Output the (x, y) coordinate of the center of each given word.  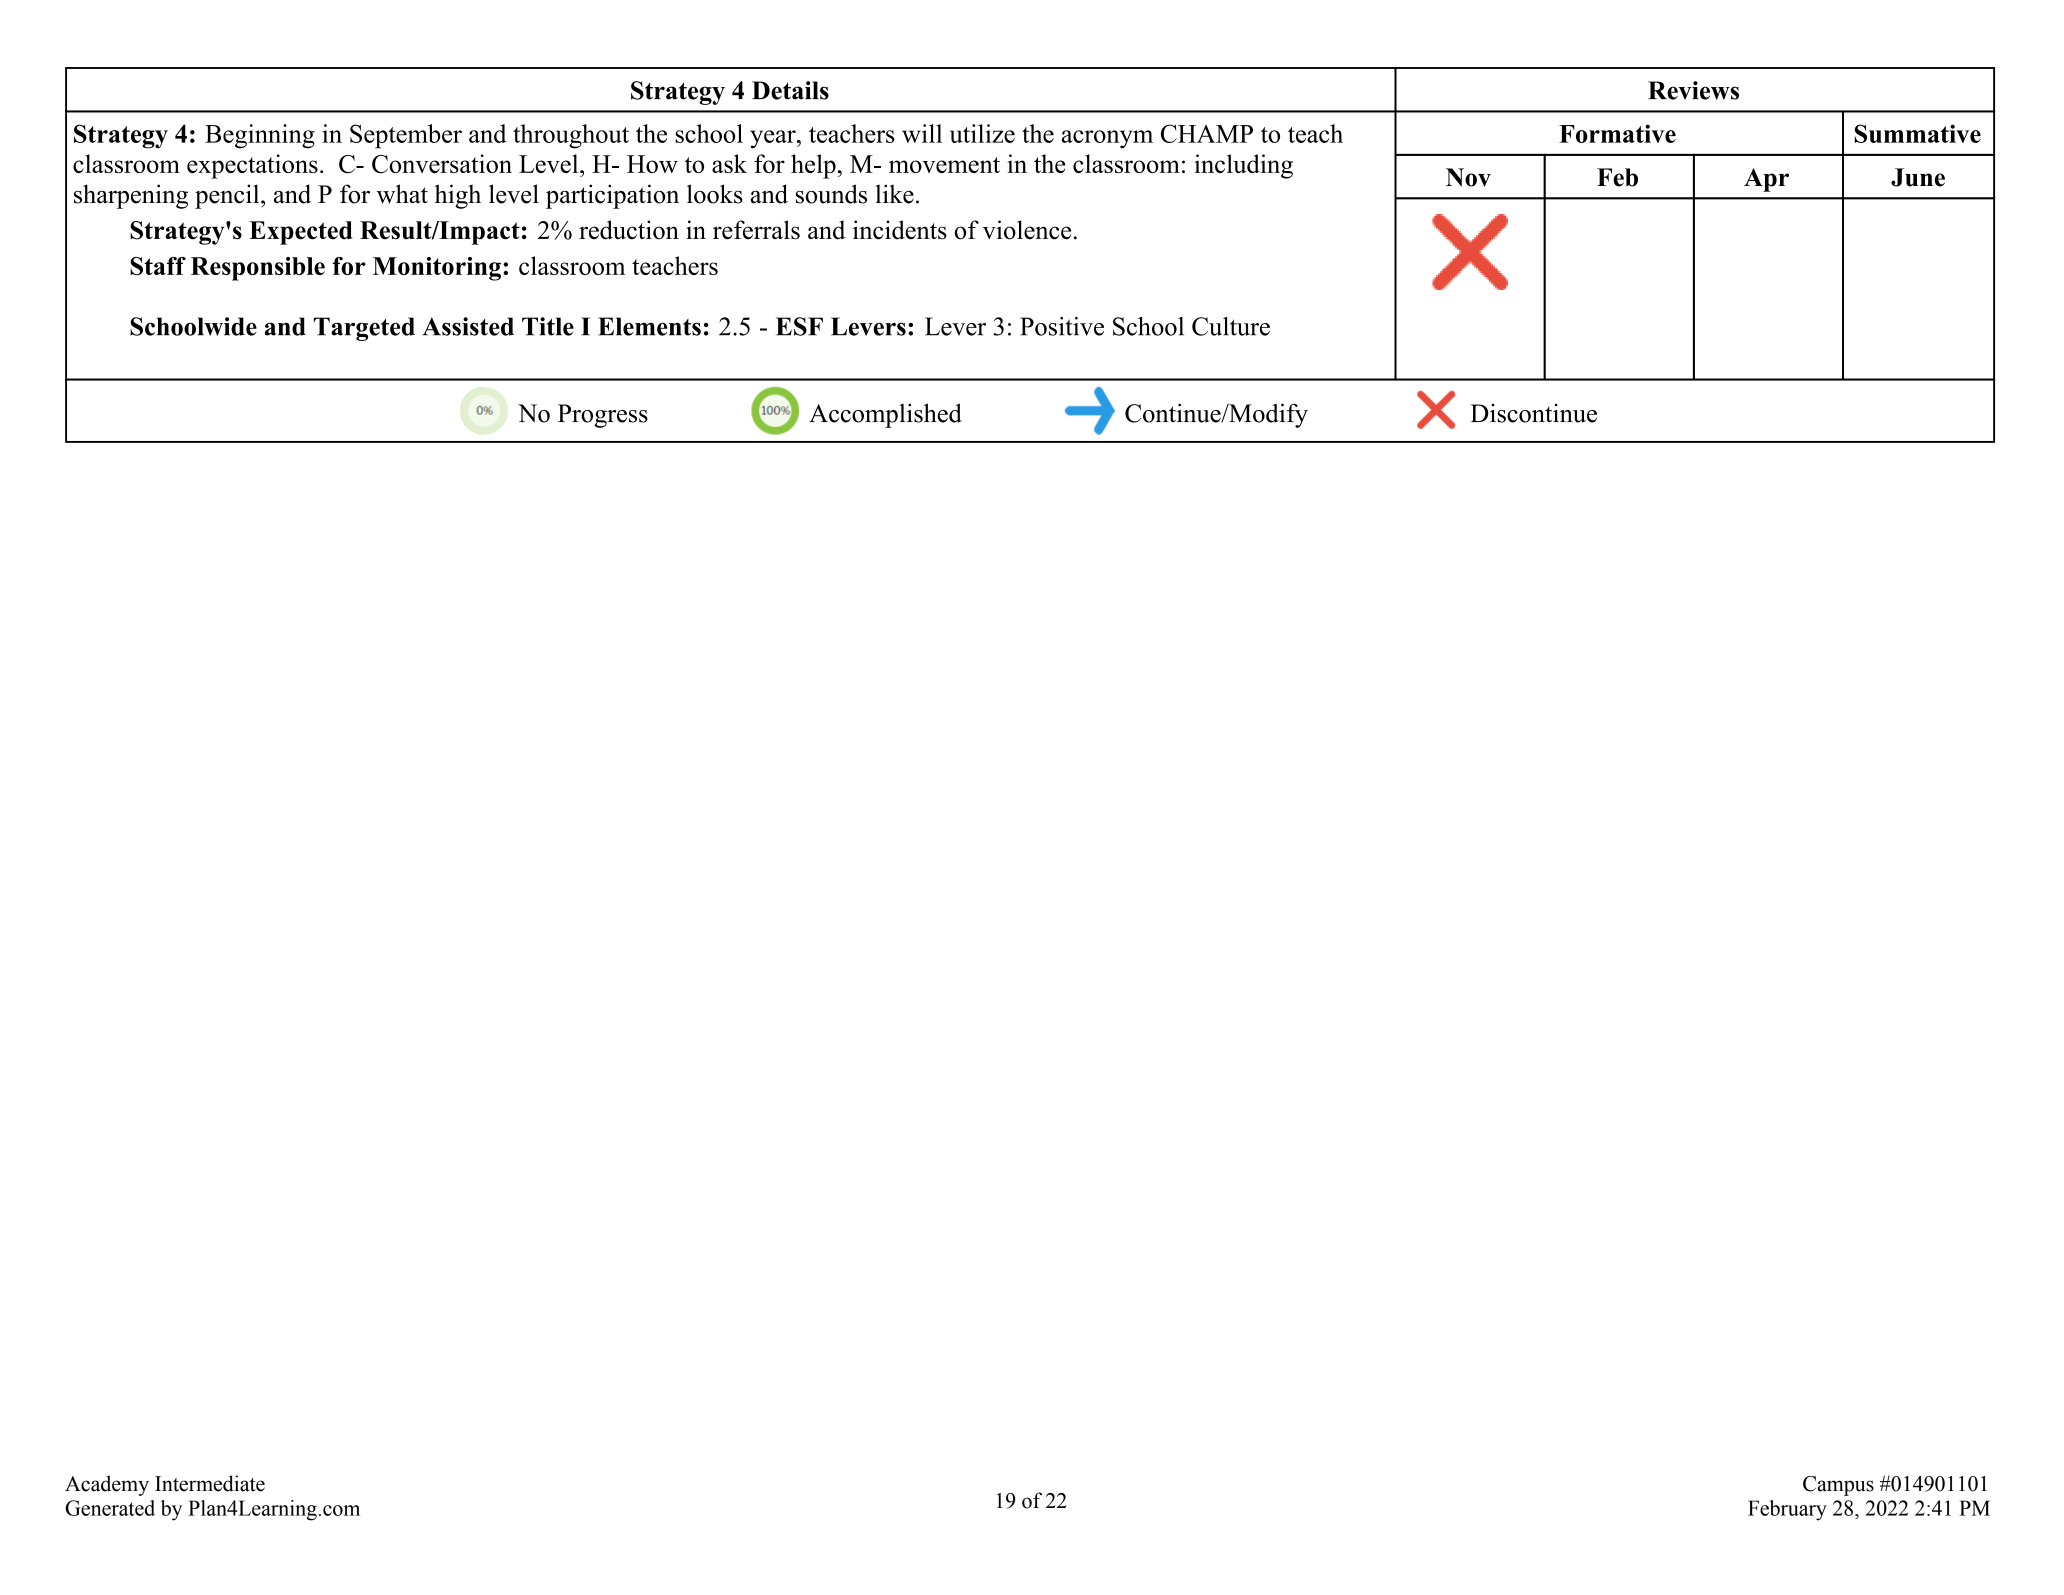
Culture (1231, 326)
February (1787, 1510)
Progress (603, 416)
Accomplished (885, 415)
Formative (1617, 133)
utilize (982, 133)
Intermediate (210, 1483)
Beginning (260, 136)
